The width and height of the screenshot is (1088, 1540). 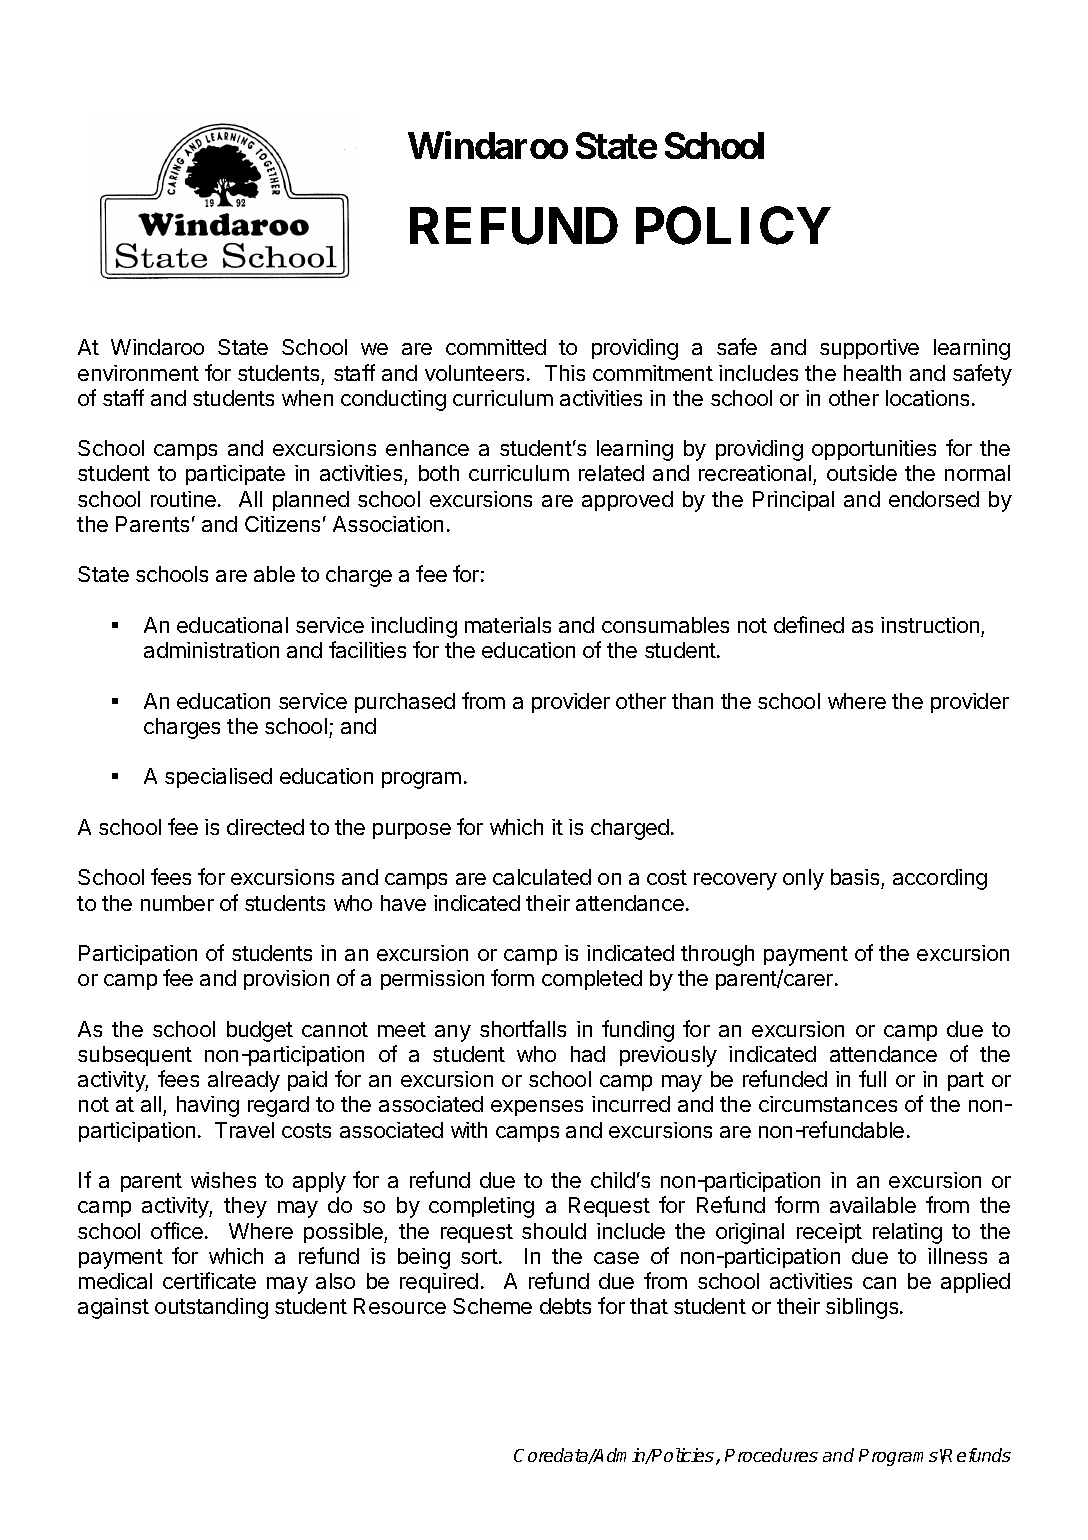 I want to click on supportive, so click(x=869, y=349).
